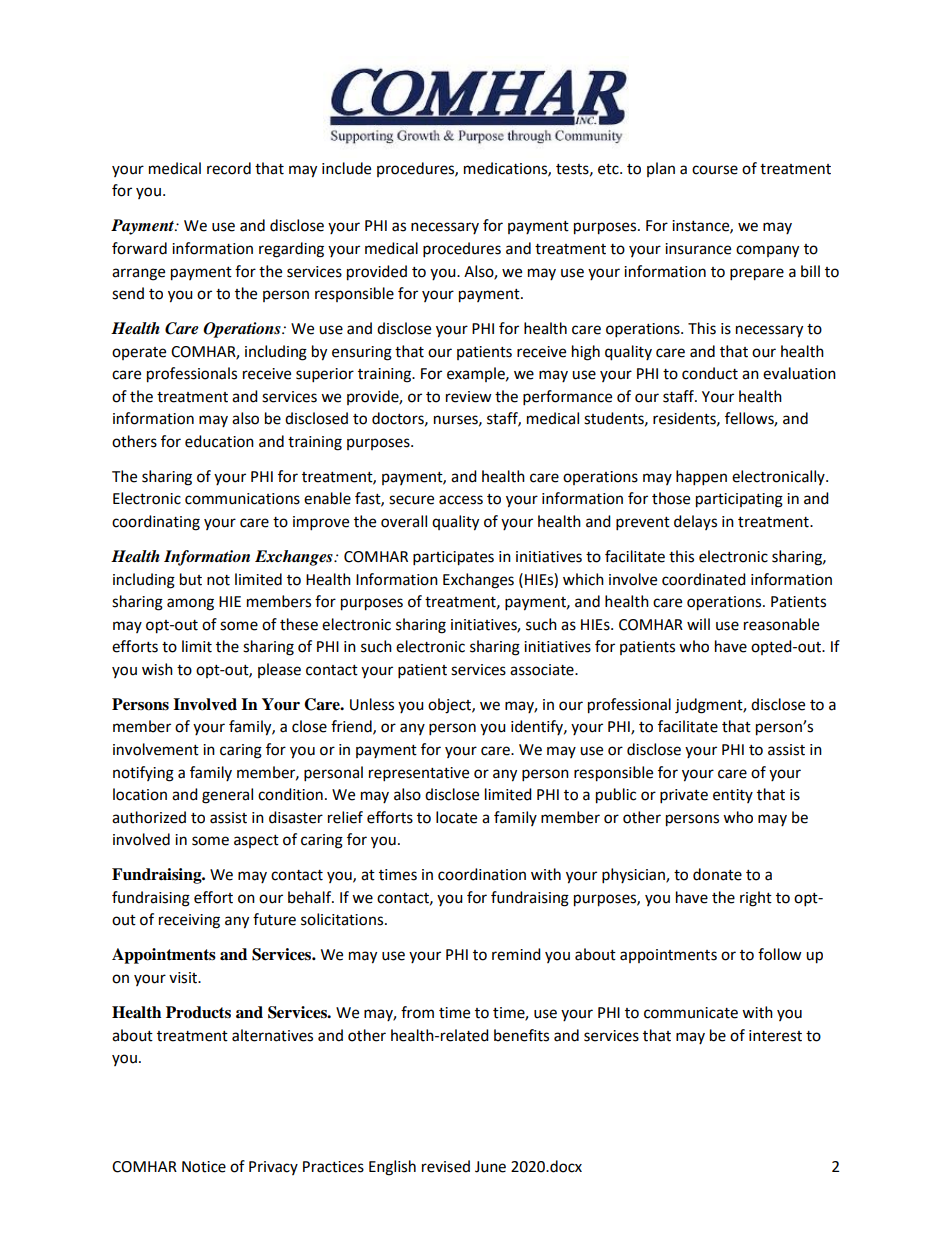 The height and width of the screenshot is (1233, 952). Describe the element at coordinates (219, 441) in the screenshot. I see `education` at that location.
